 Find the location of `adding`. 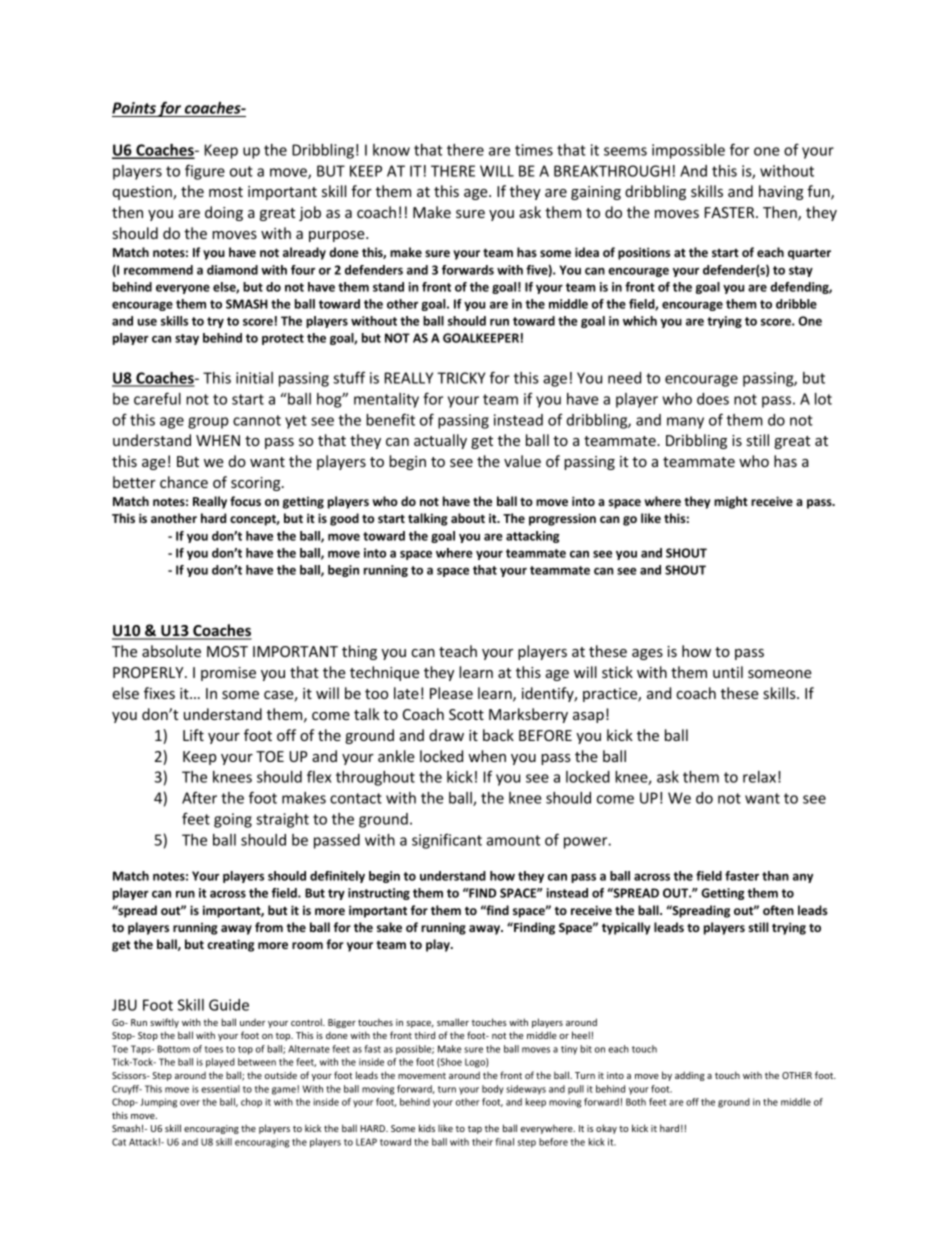

adding is located at coordinates (690, 1076).
